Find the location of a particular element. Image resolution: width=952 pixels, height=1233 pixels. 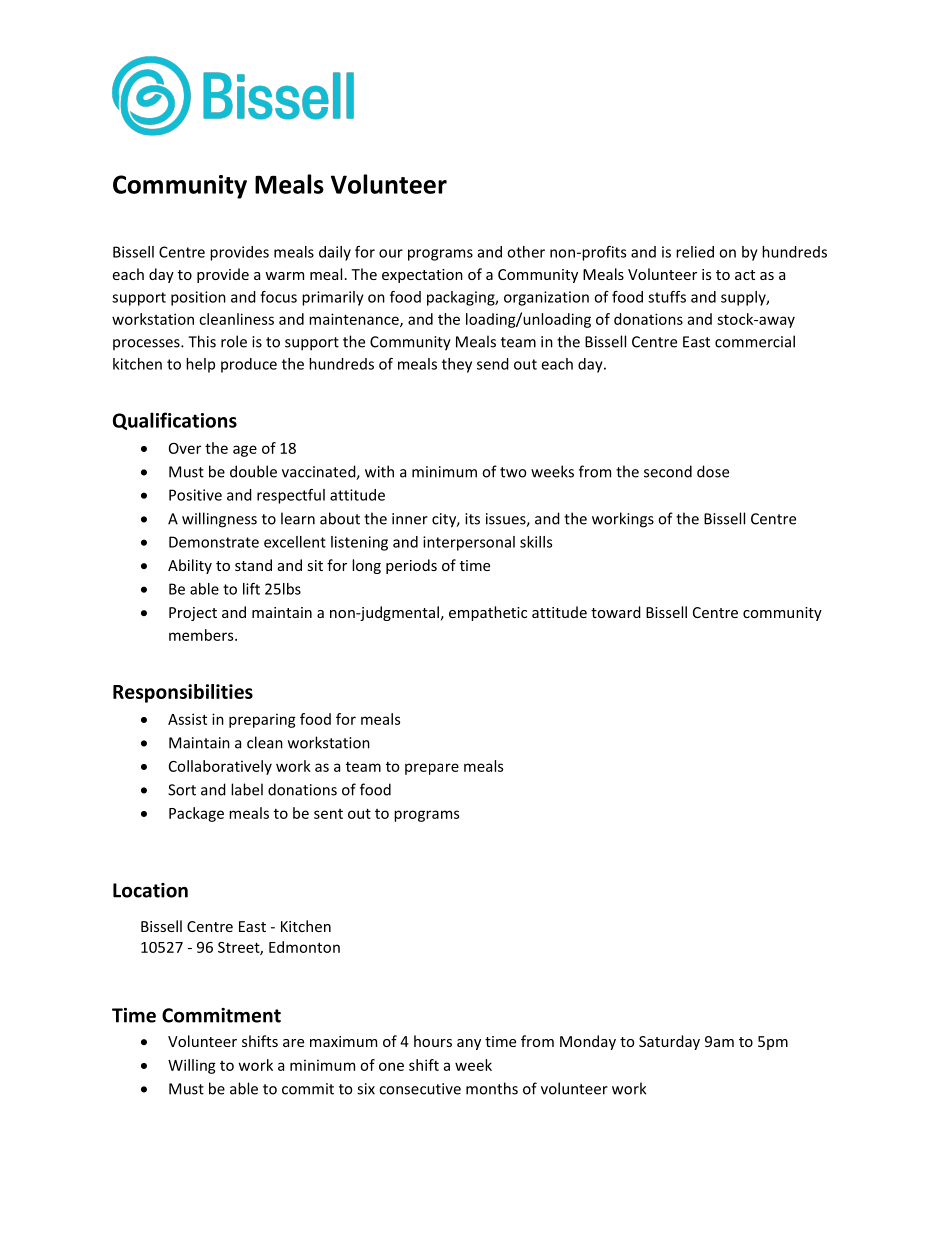

second is located at coordinates (668, 471).
